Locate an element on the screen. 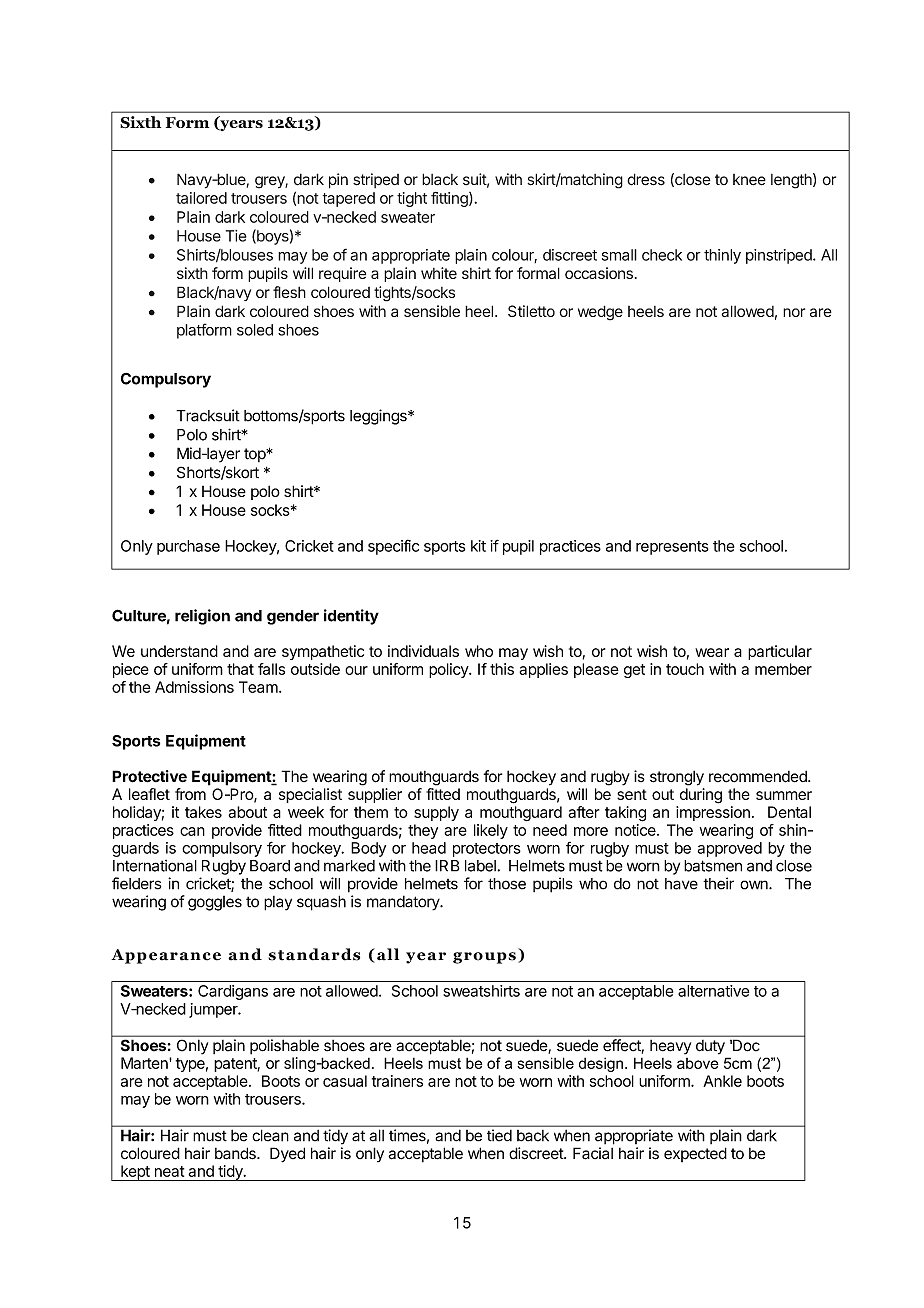 The height and width of the screenshot is (1308, 924). nor is located at coordinates (794, 312).
